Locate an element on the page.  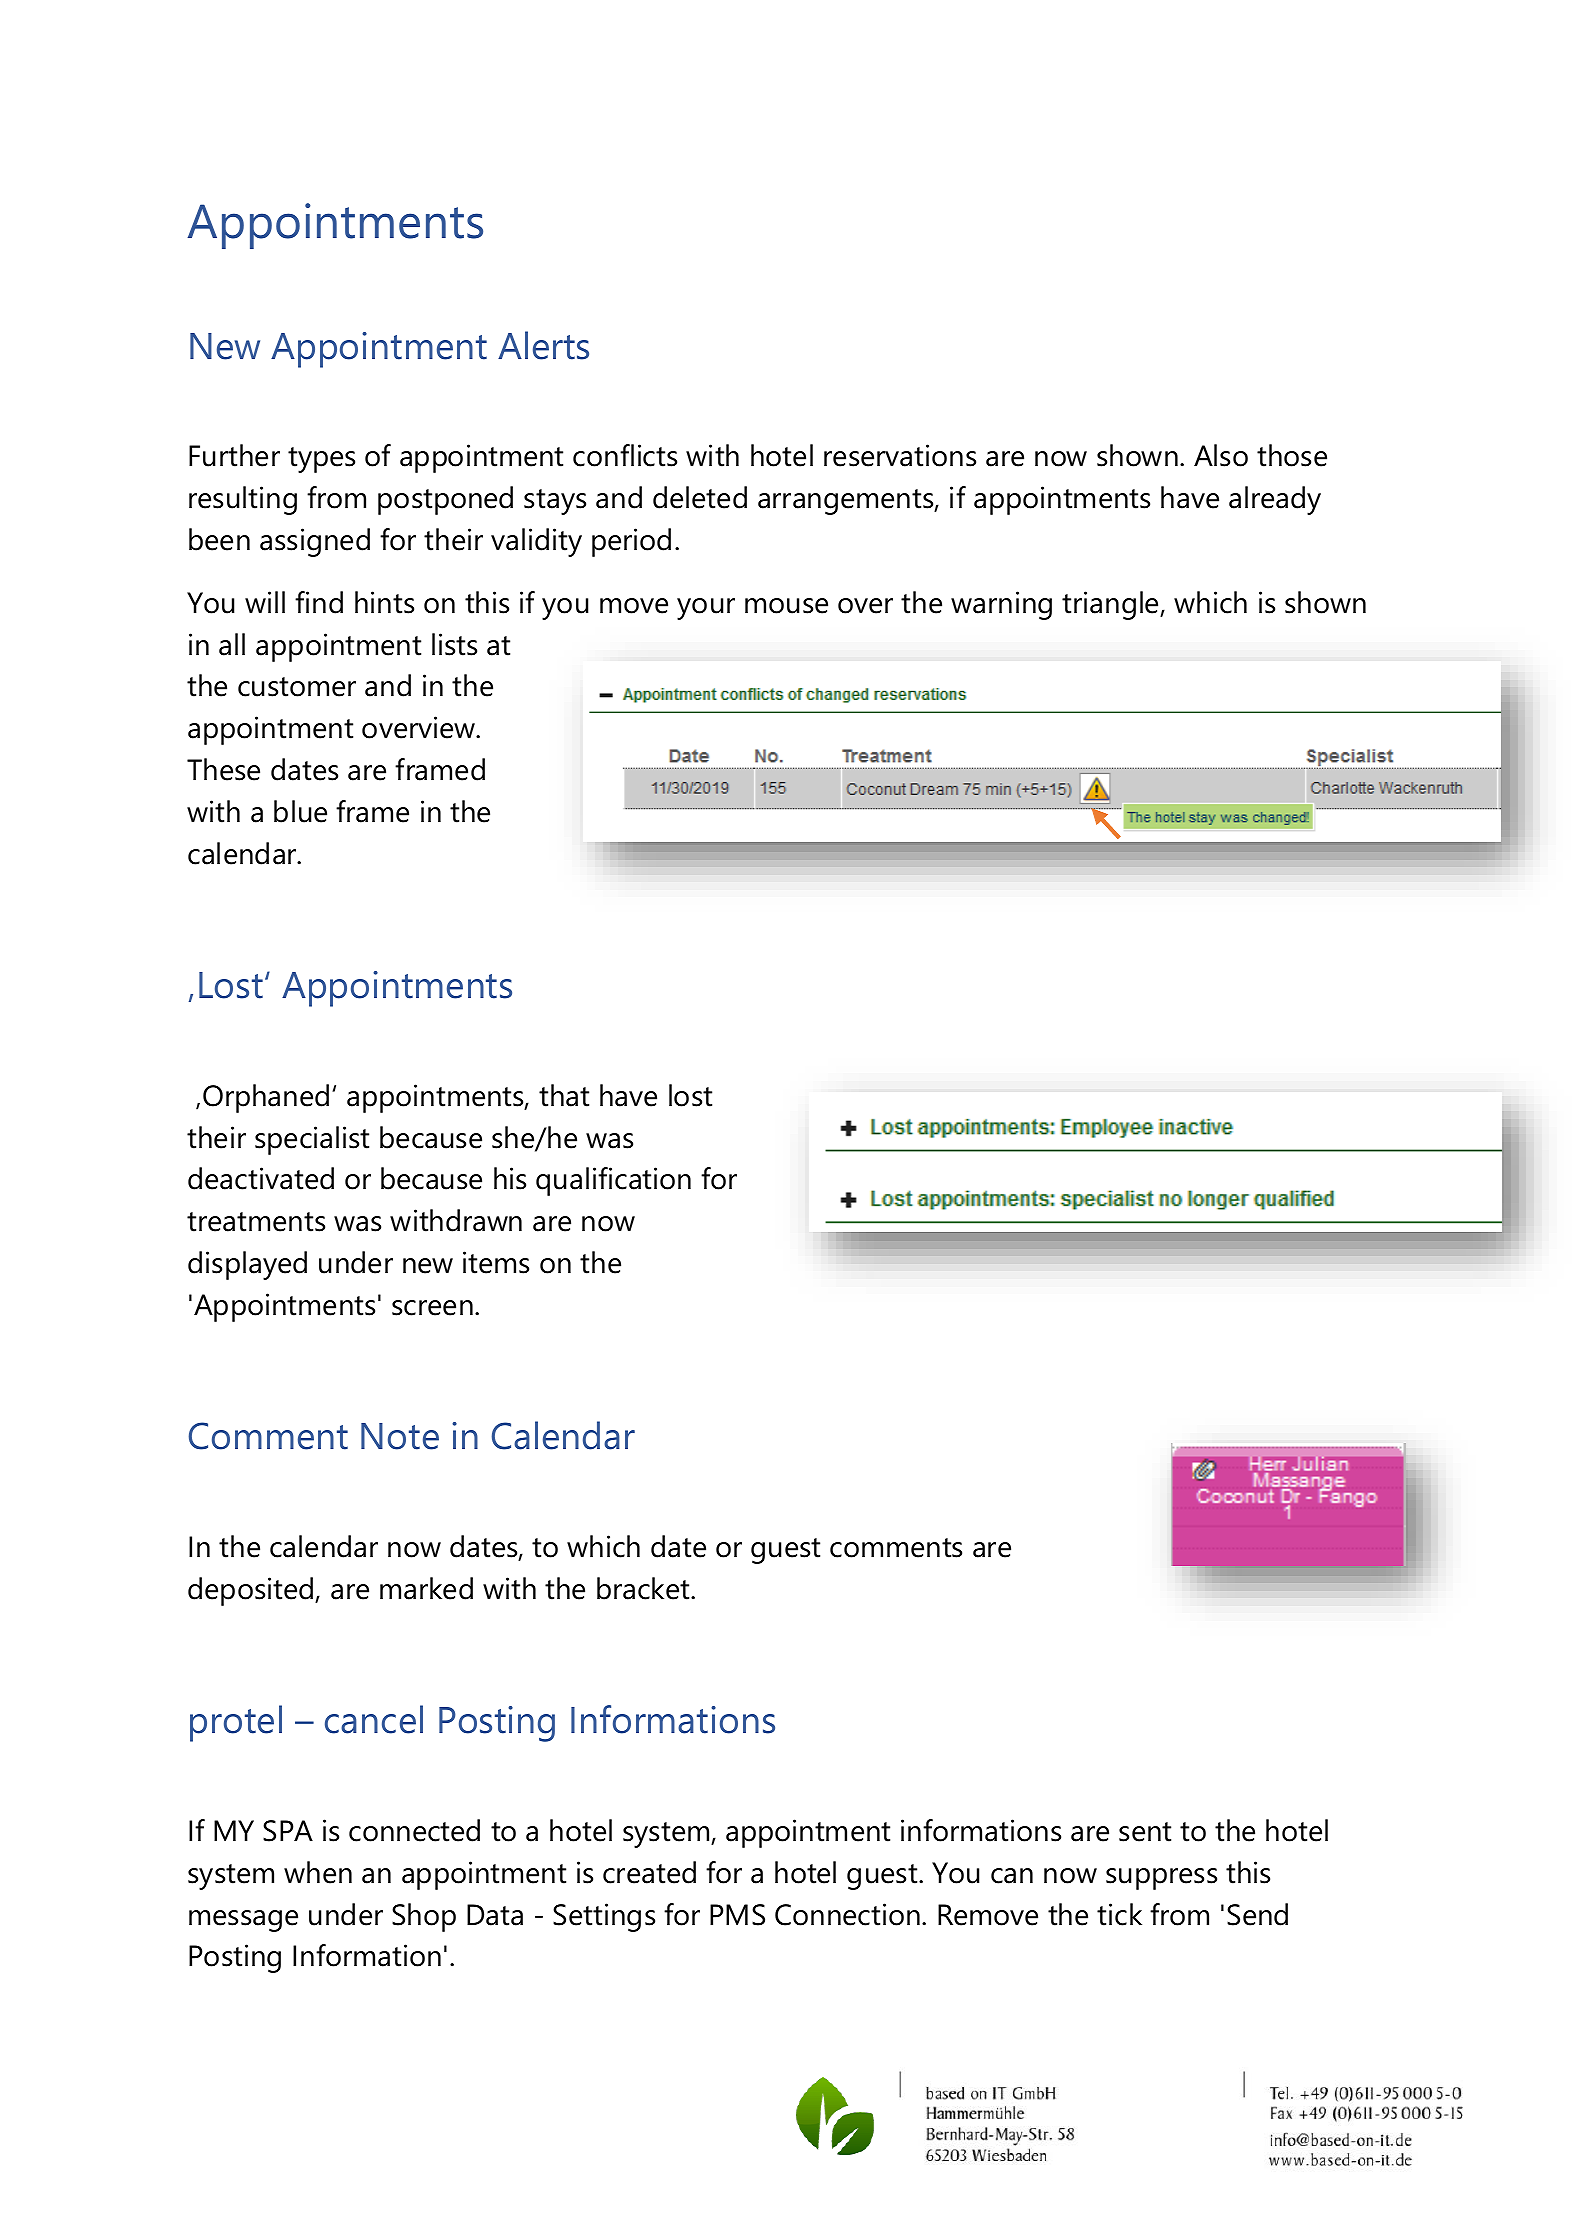
Note is located at coordinates (400, 1436).
